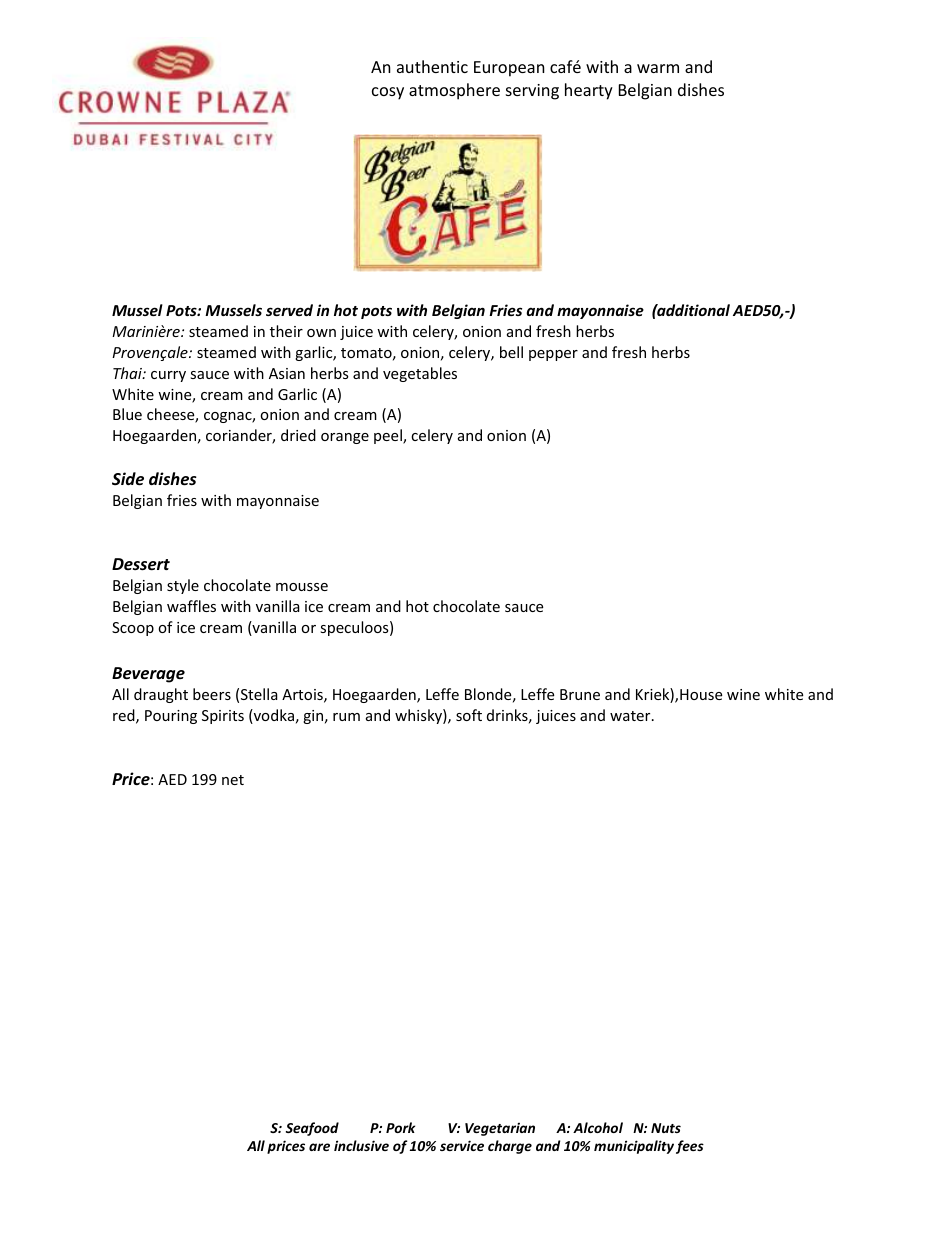  I want to click on mousse, so click(302, 587).
